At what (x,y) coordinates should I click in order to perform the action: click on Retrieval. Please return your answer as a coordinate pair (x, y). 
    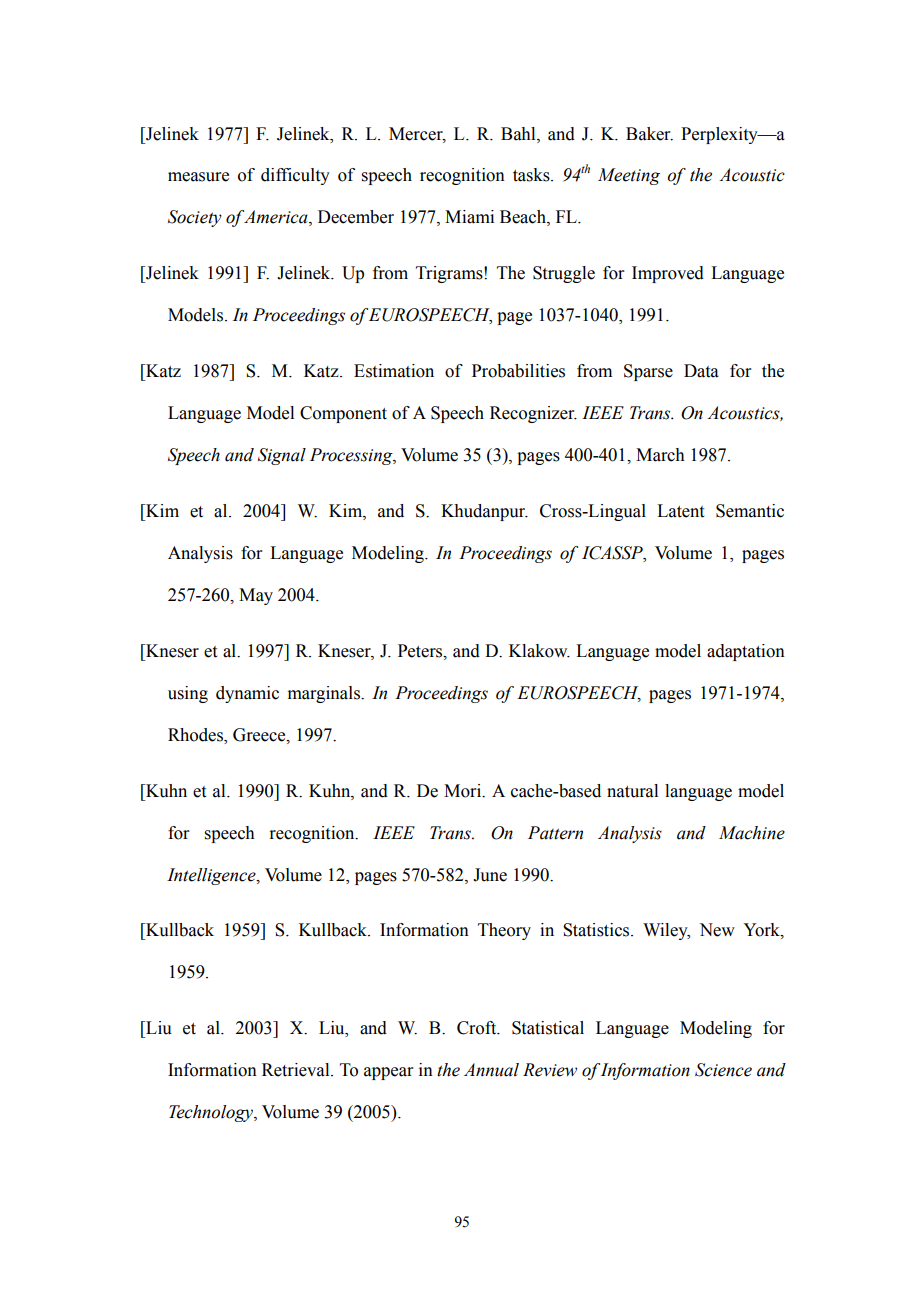
    Looking at the image, I should click on (297, 1070).
